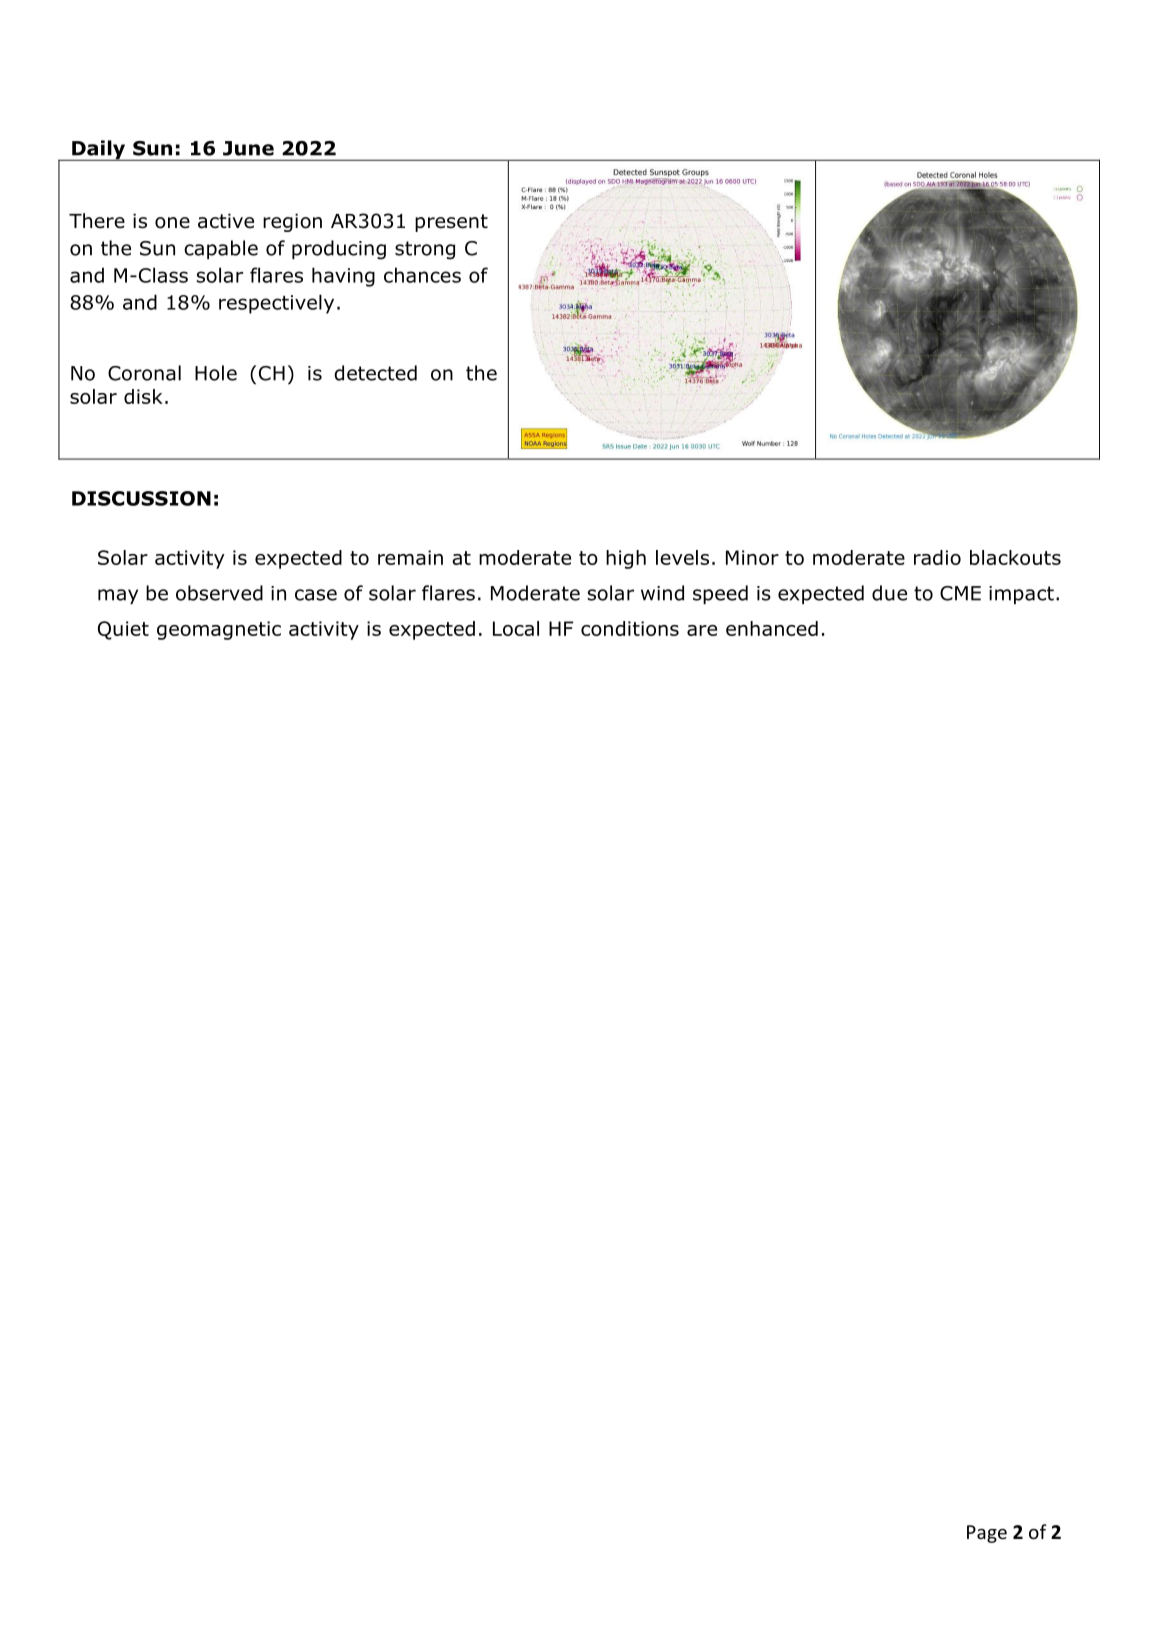 The image size is (1161, 1641). Describe the element at coordinates (626, 559) in the document. I see `high` at that location.
